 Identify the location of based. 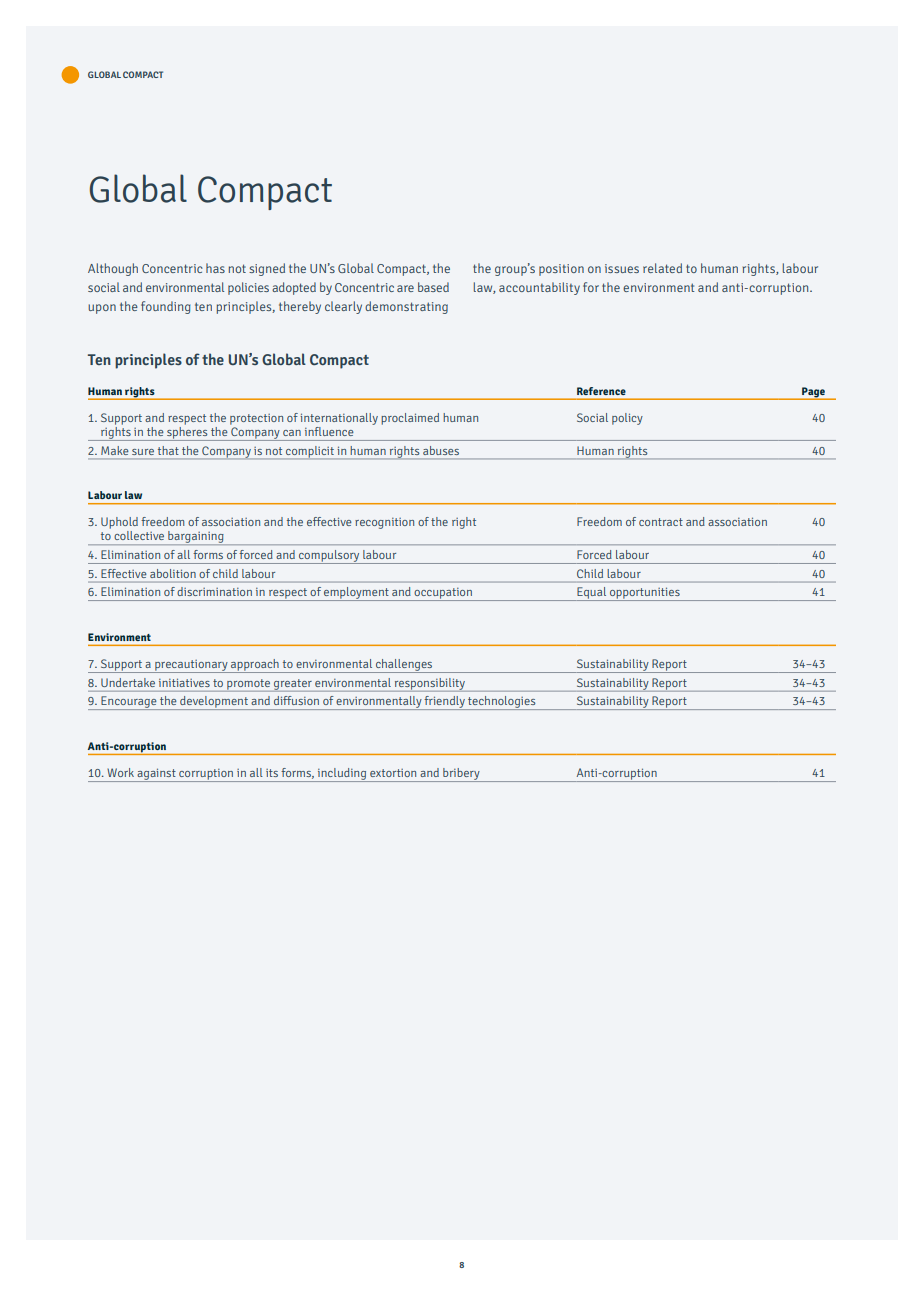
(433, 287).
